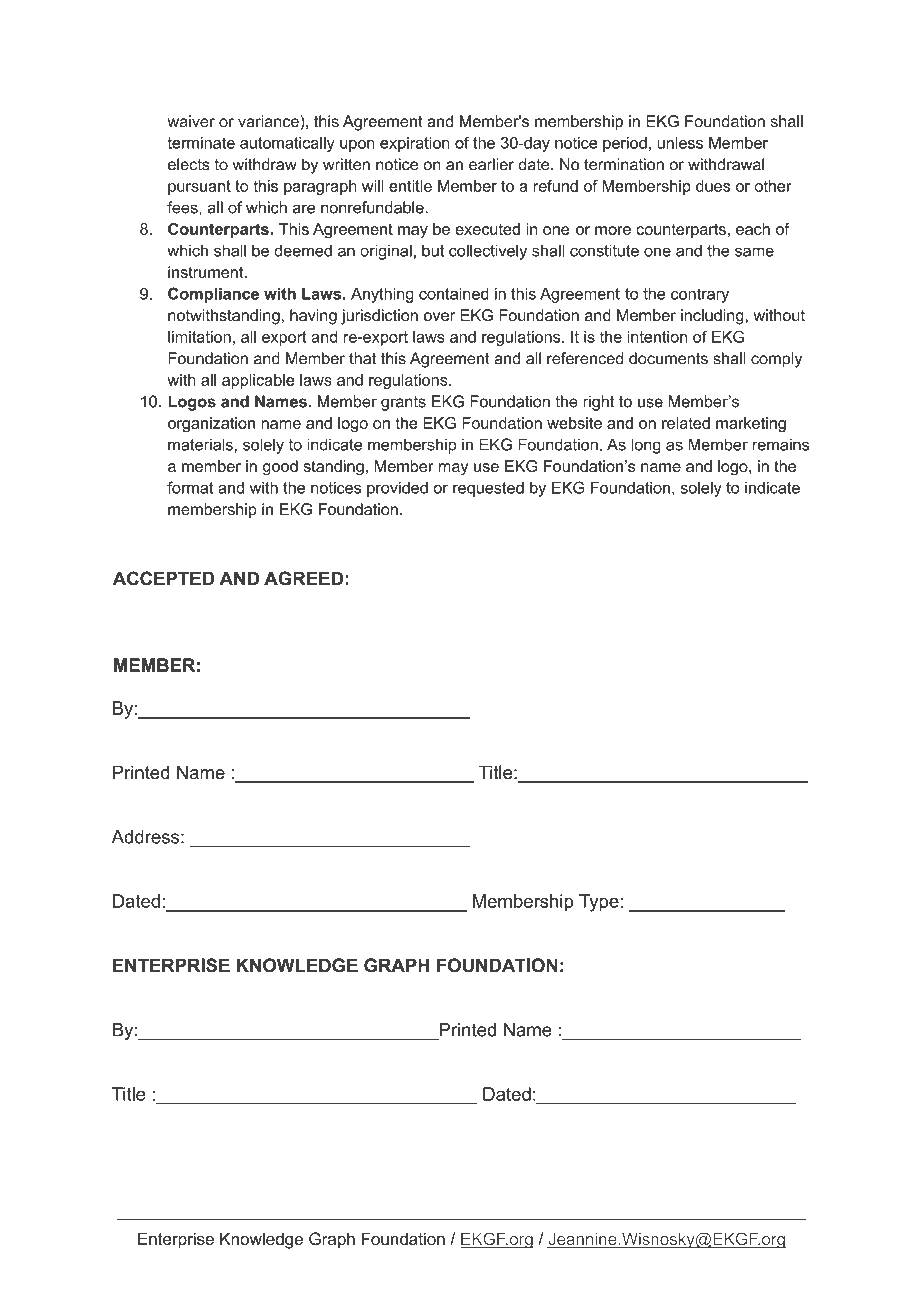 The height and width of the image is (1307, 924). What do you see at coordinates (201, 143) in the image?
I see `terminate` at bounding box center [201, 143].
